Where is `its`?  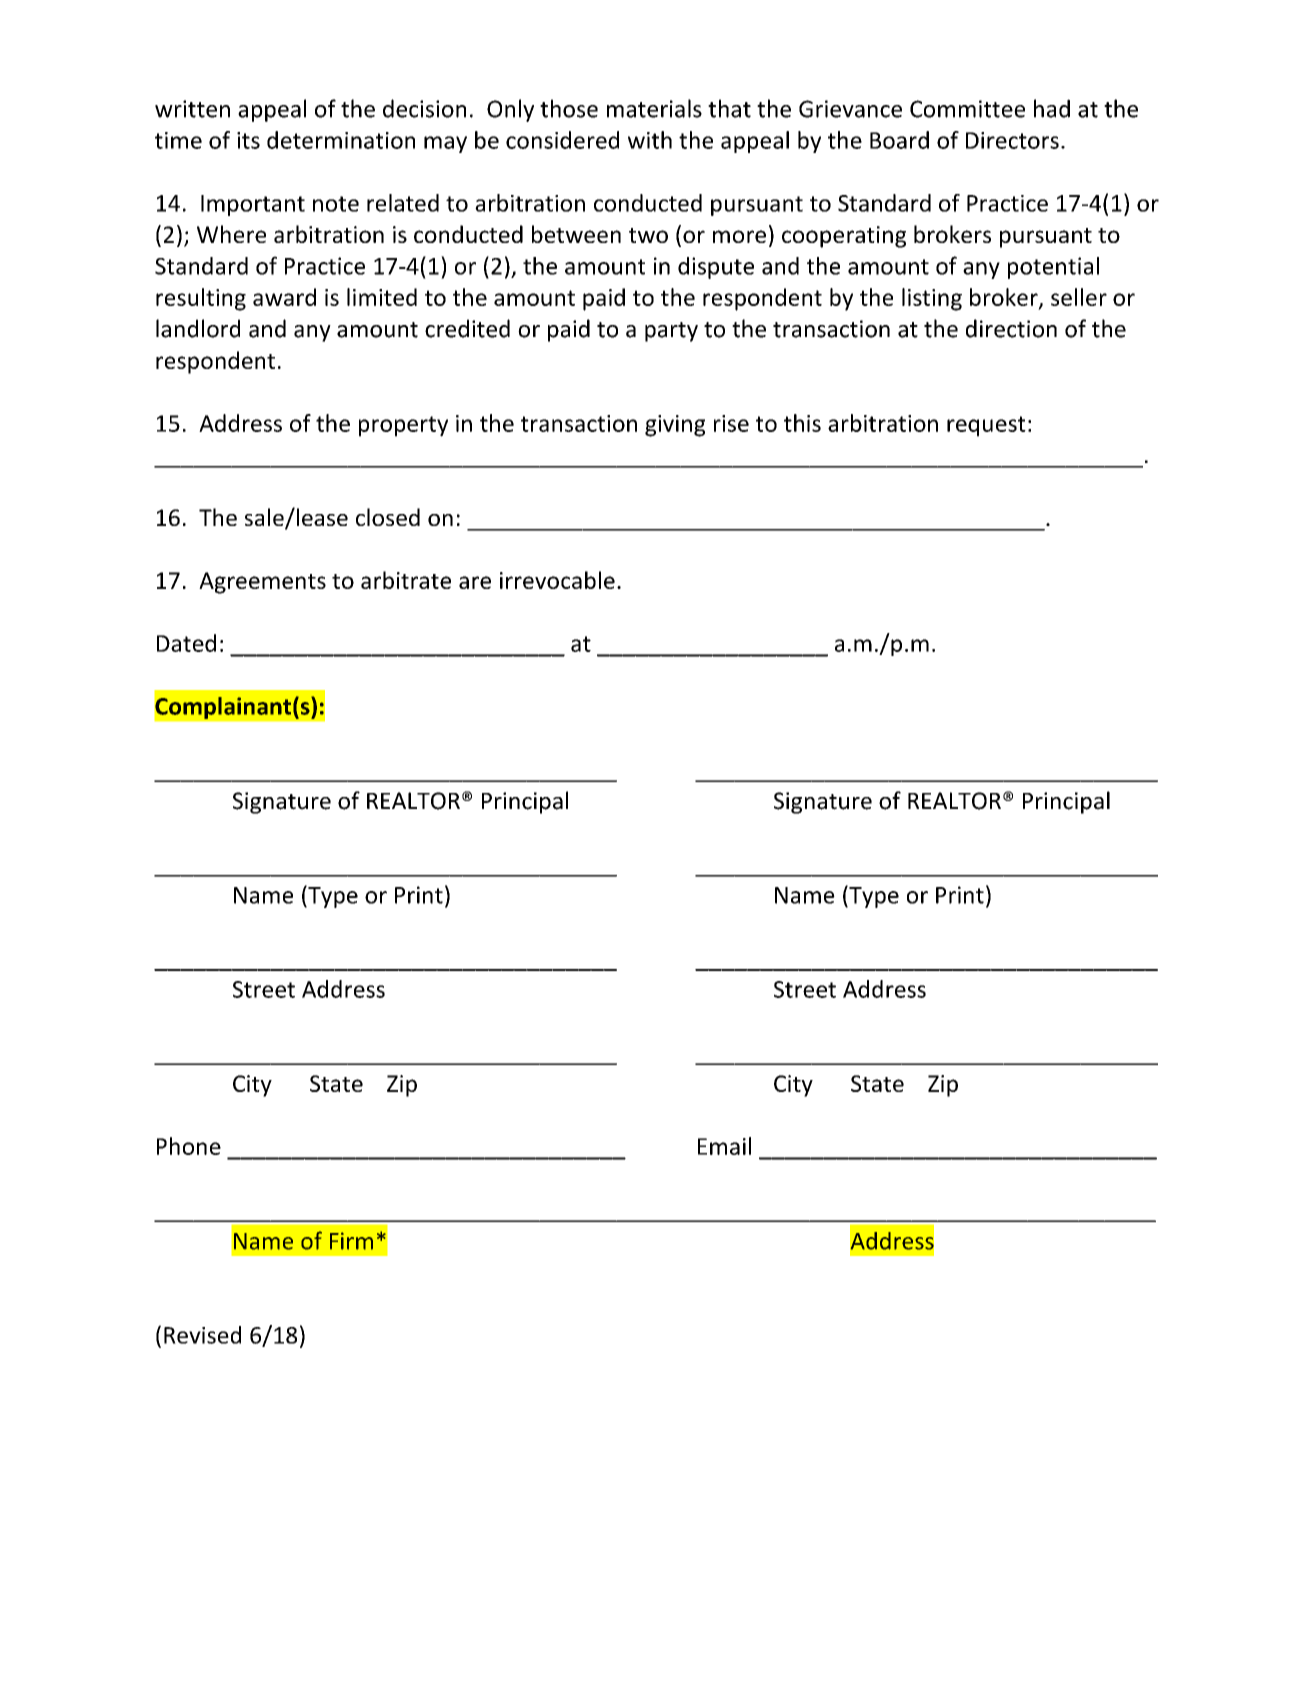 its is located at coordinates (248, 140).
